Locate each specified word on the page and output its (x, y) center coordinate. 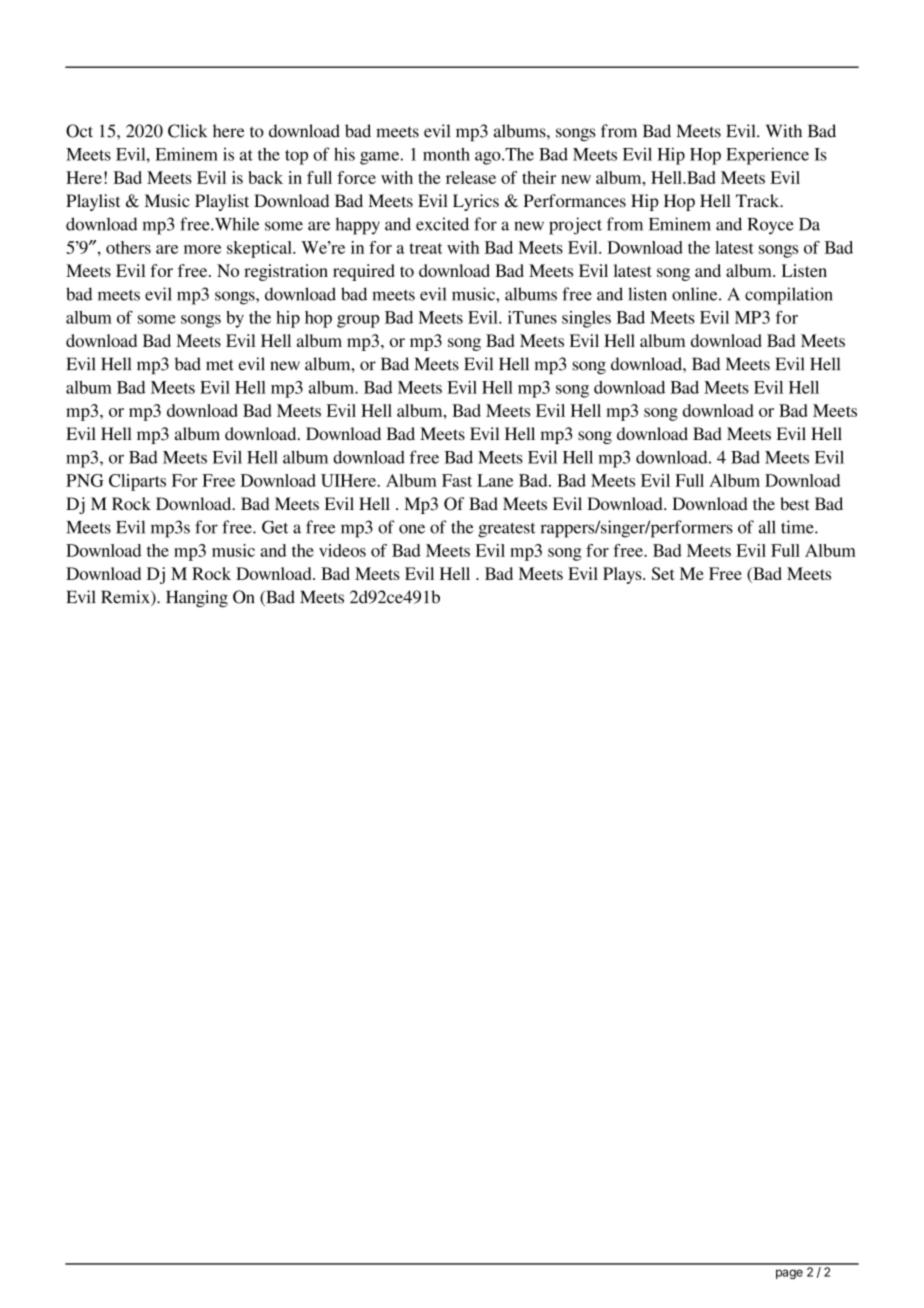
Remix (126, 598)
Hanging (197, 598)
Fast (457, 480)
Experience (767, 156)
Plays (623, 575)
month (446, 154)
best (794, 503)
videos (342, 550)
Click (187, 131)
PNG (84, 480)
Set (663, 573)
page (789, 1274)
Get (275, 527)
